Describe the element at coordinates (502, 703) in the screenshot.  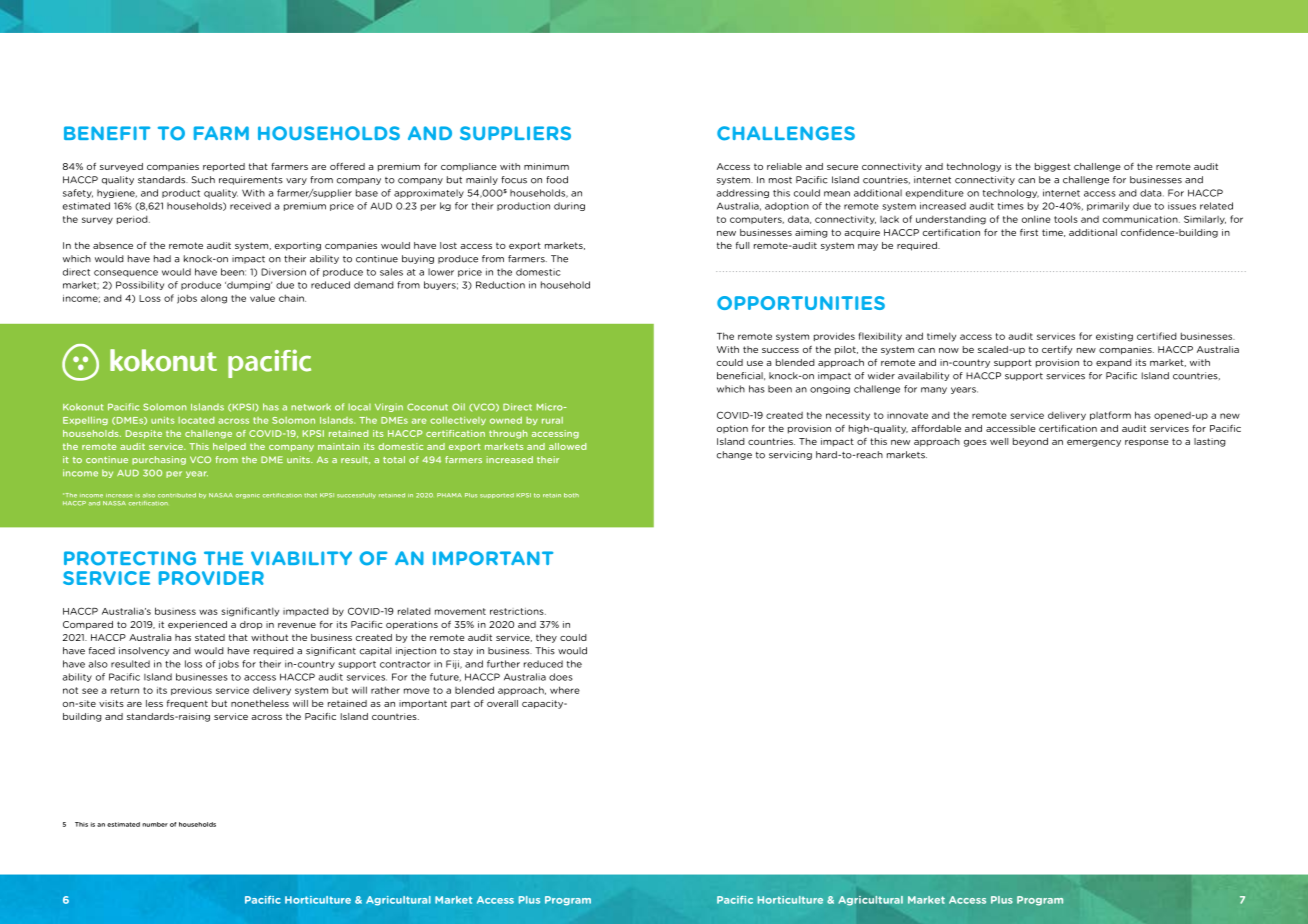
I see `overall` at that location.
